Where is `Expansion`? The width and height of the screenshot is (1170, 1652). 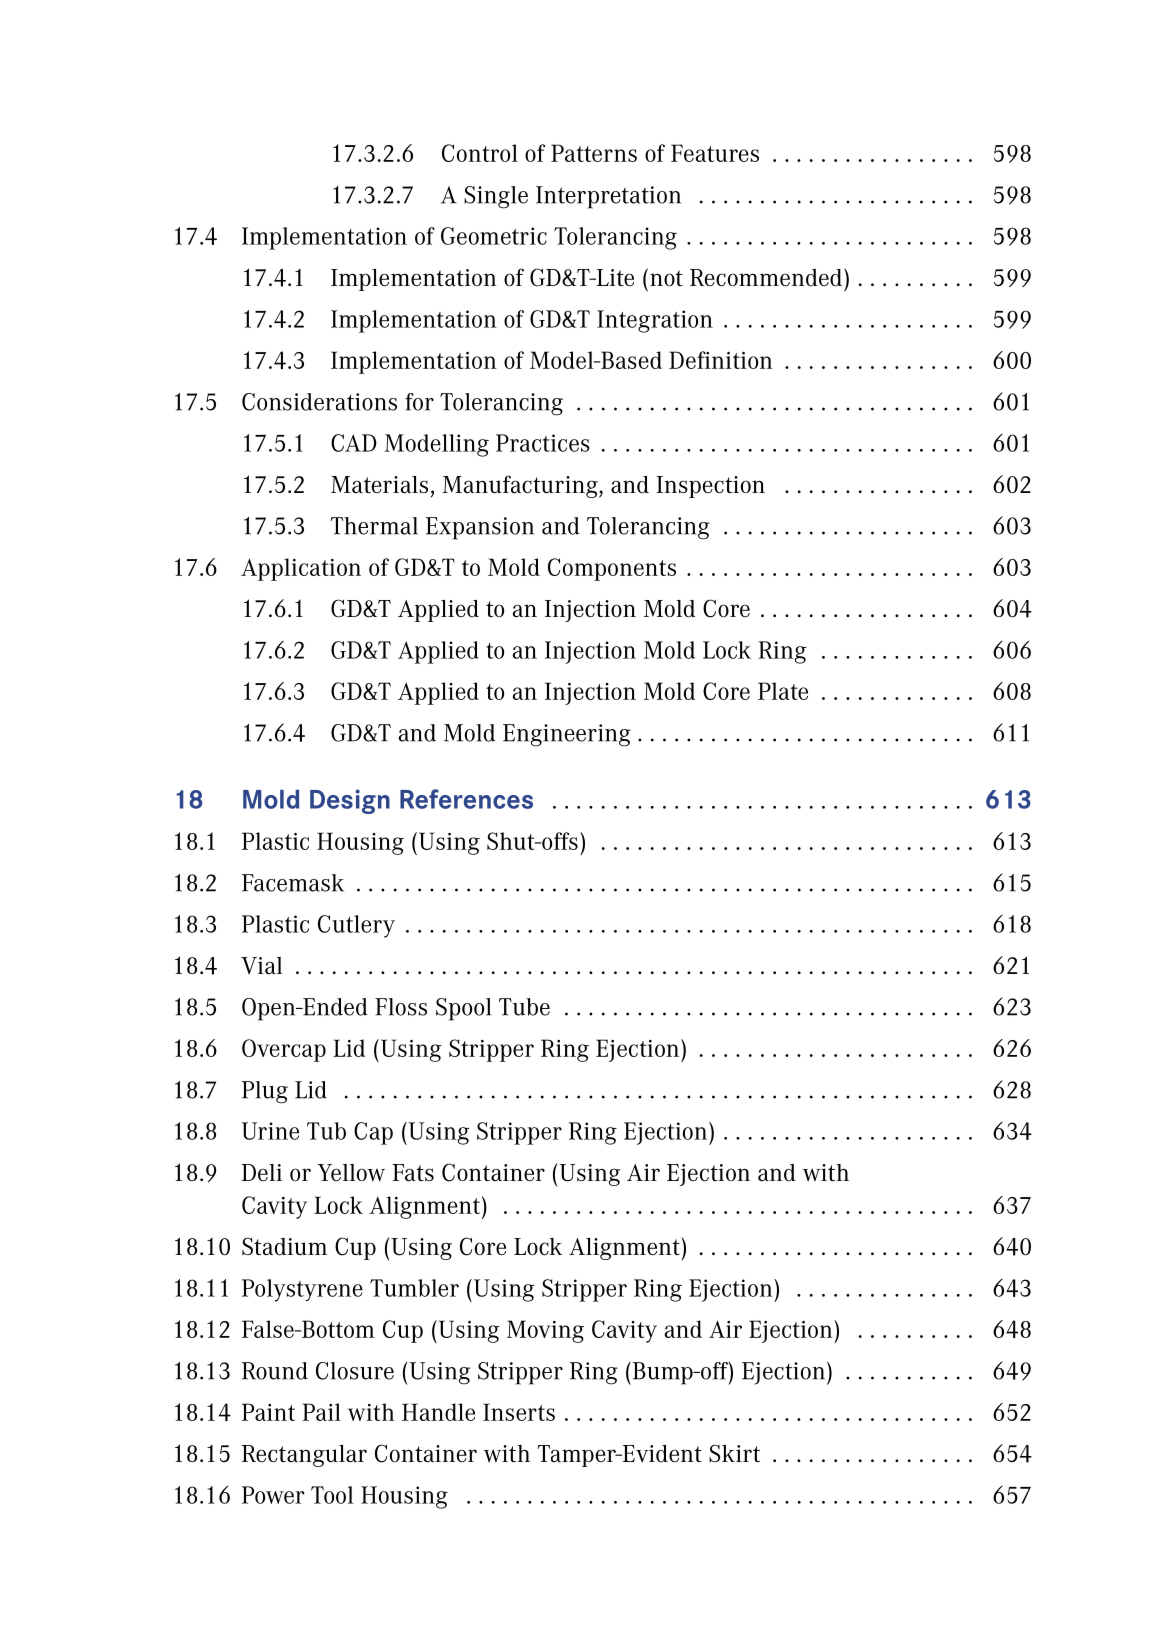 Expansion is located at coordinates (480, 528).
